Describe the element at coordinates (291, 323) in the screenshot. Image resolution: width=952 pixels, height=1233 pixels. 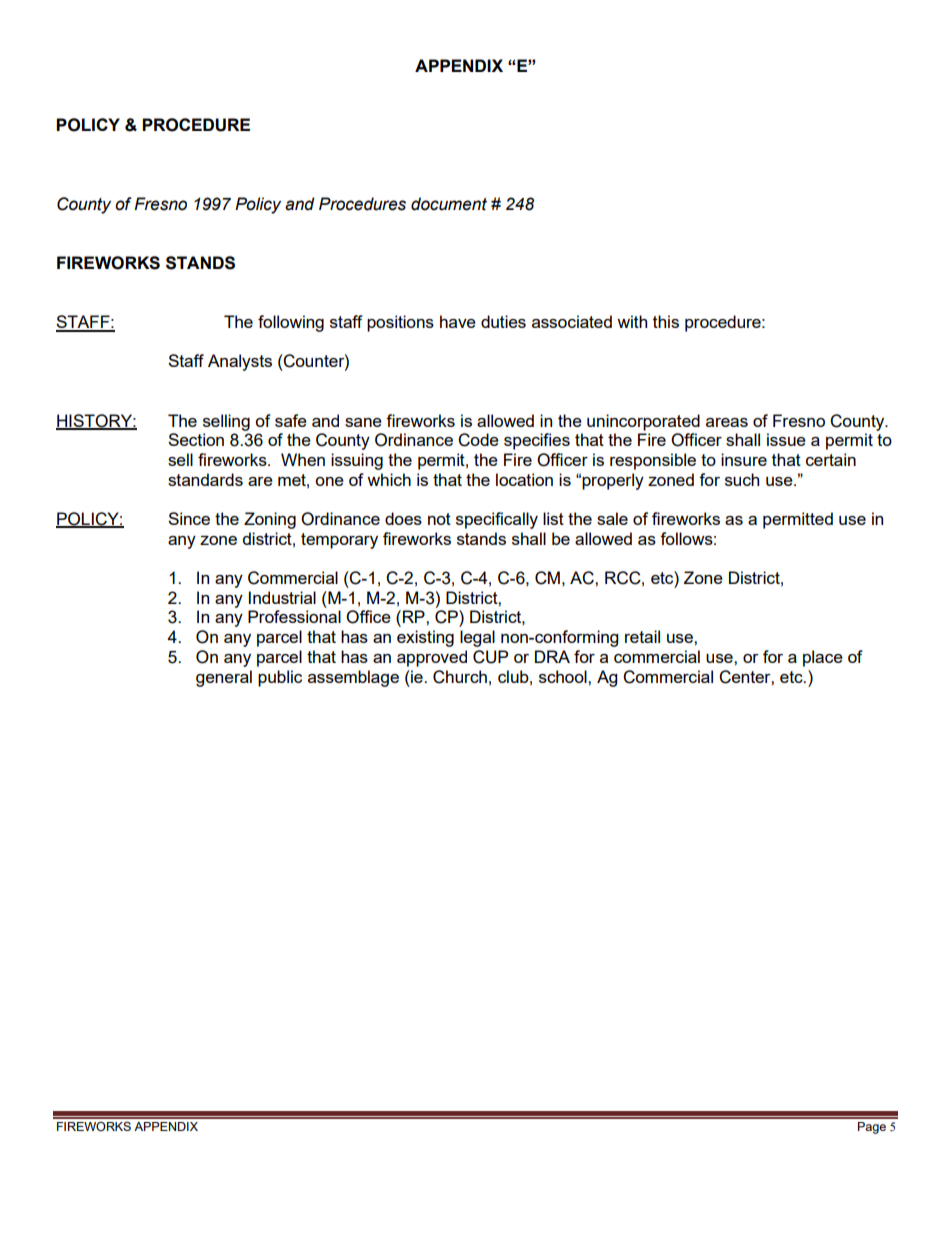
I see `following` at that location.
